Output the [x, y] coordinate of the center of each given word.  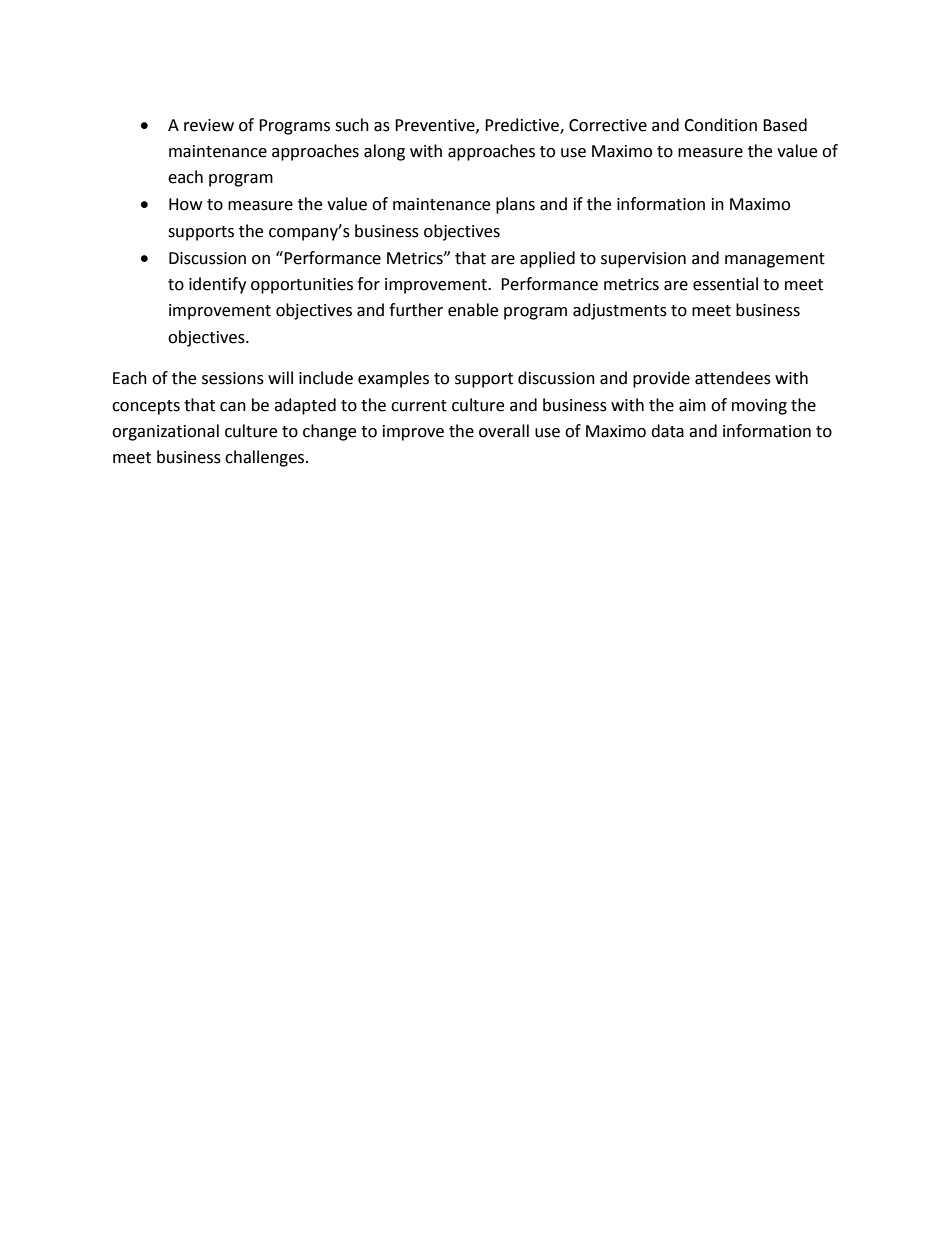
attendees [733, 378]
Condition [720, 125]
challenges [266, 458]
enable [473, 310]
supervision [643, 260]
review [209, 125]
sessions [233, 378]
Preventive [436, 126]
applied [547, 259]
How [185, 204]
